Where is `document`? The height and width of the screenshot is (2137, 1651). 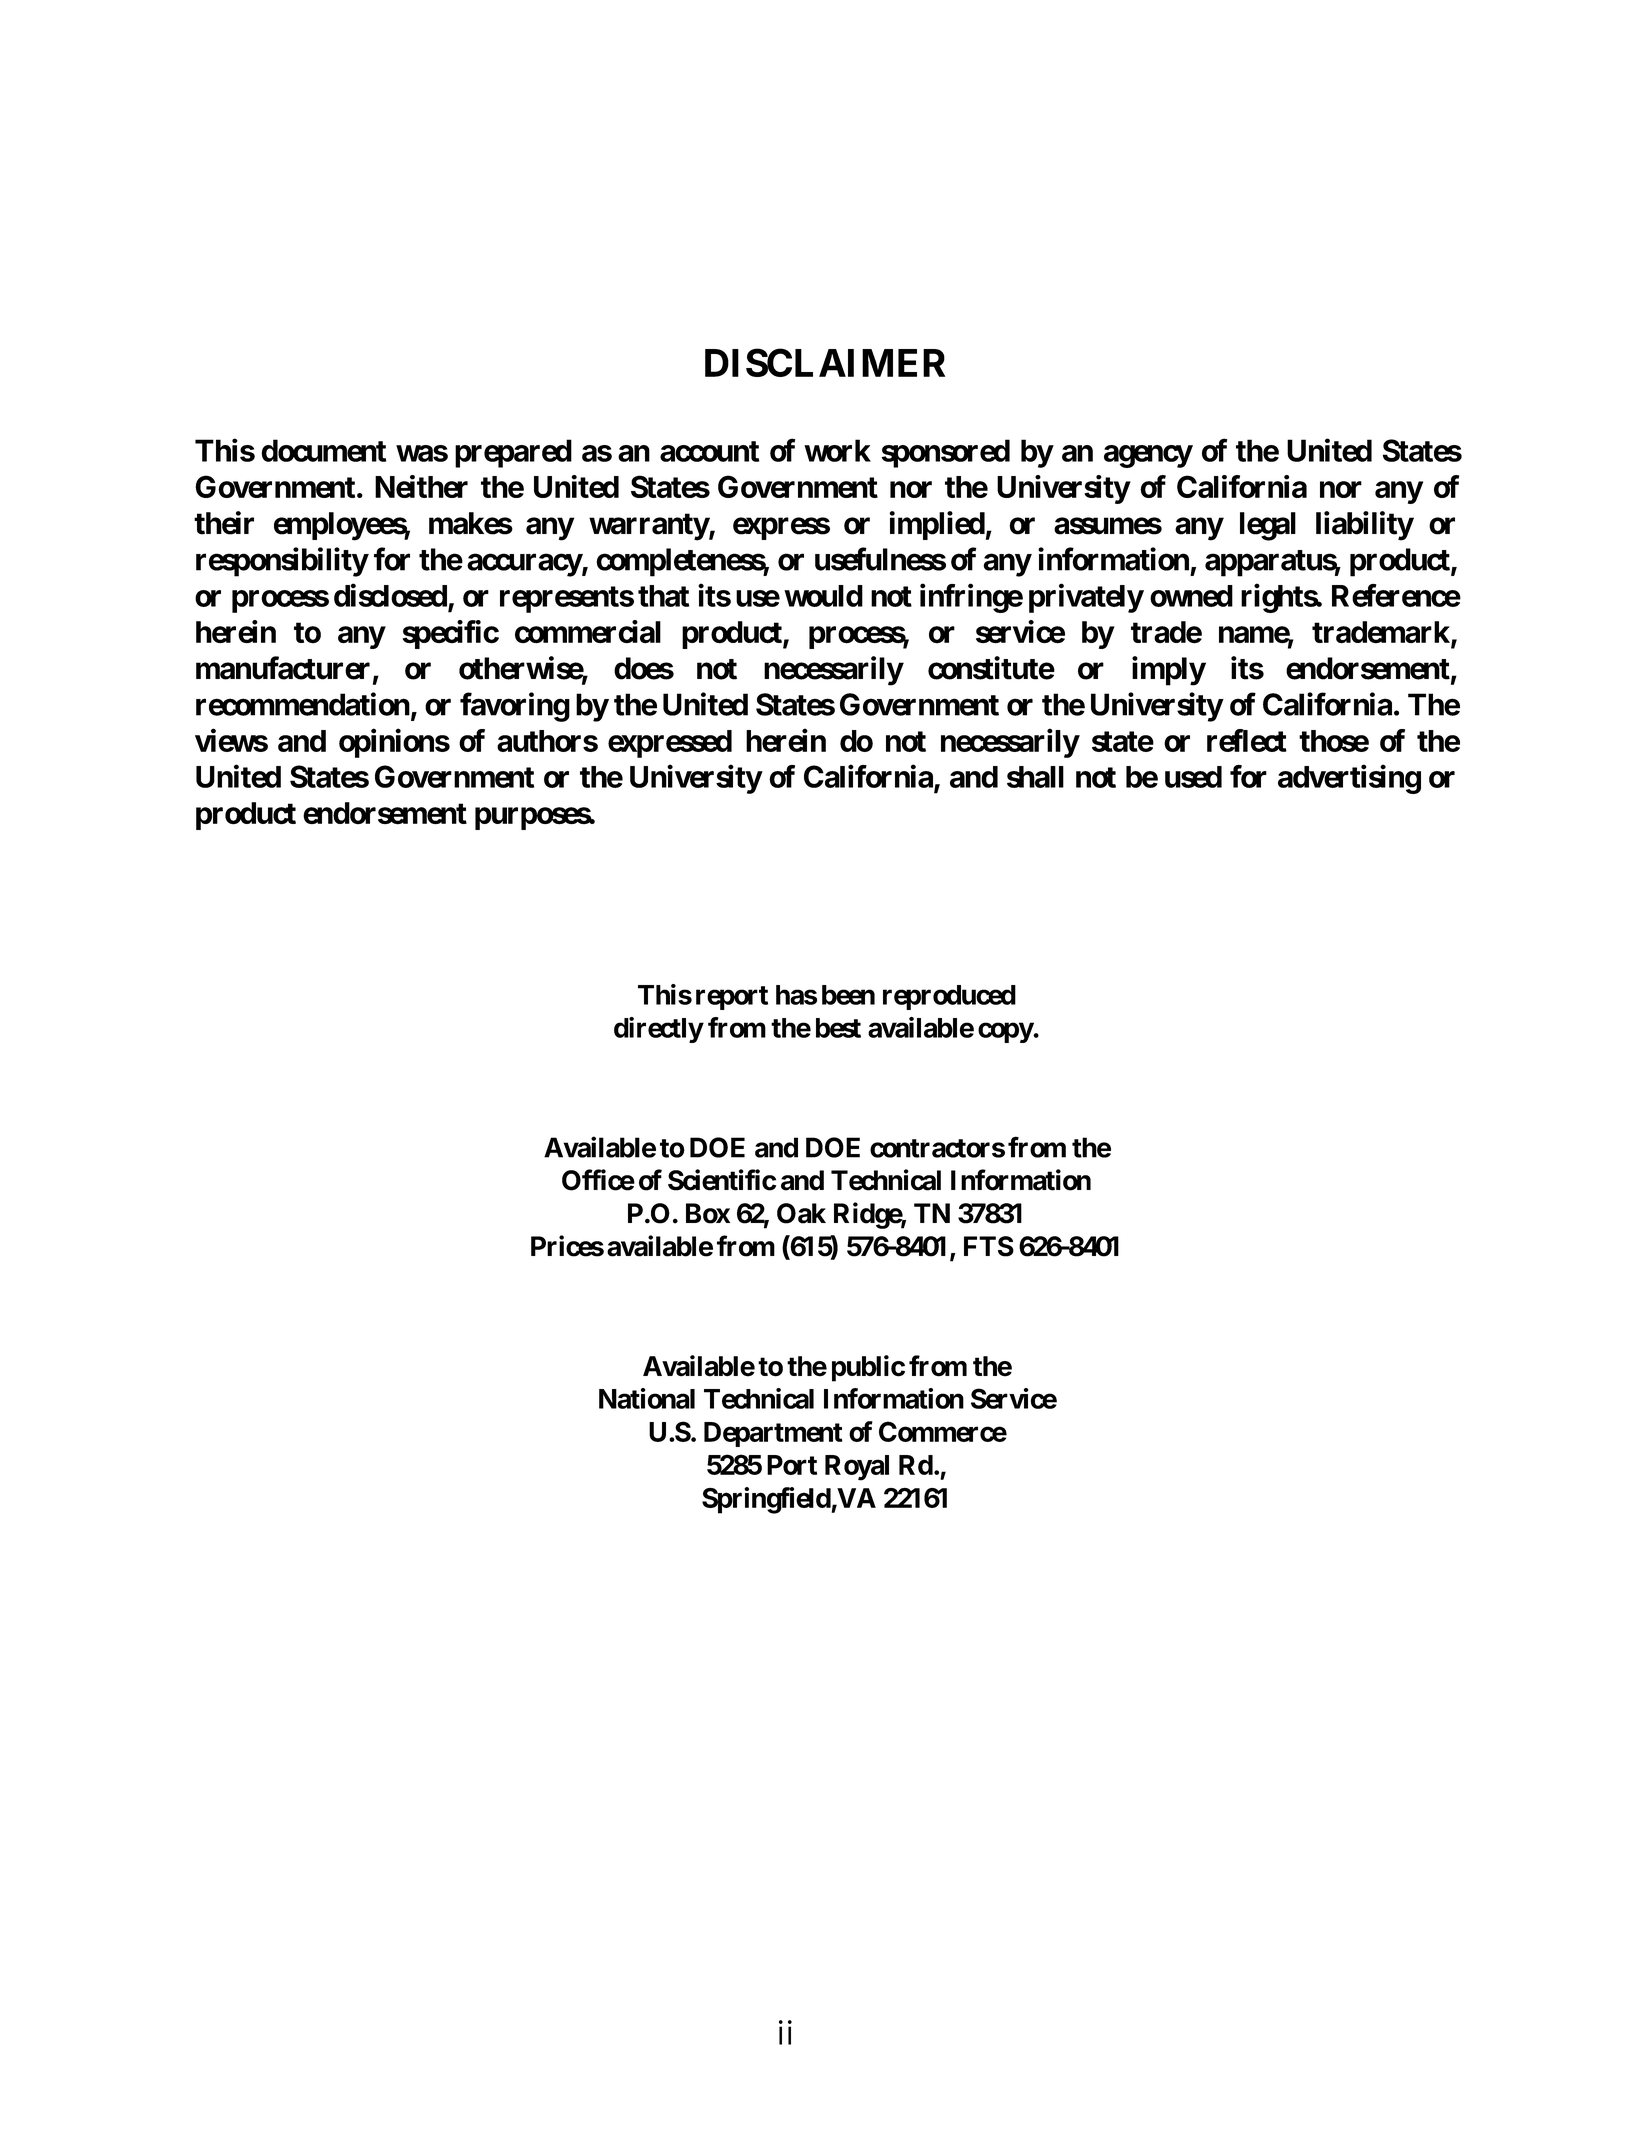 document is located at coordinates (323, 450).
